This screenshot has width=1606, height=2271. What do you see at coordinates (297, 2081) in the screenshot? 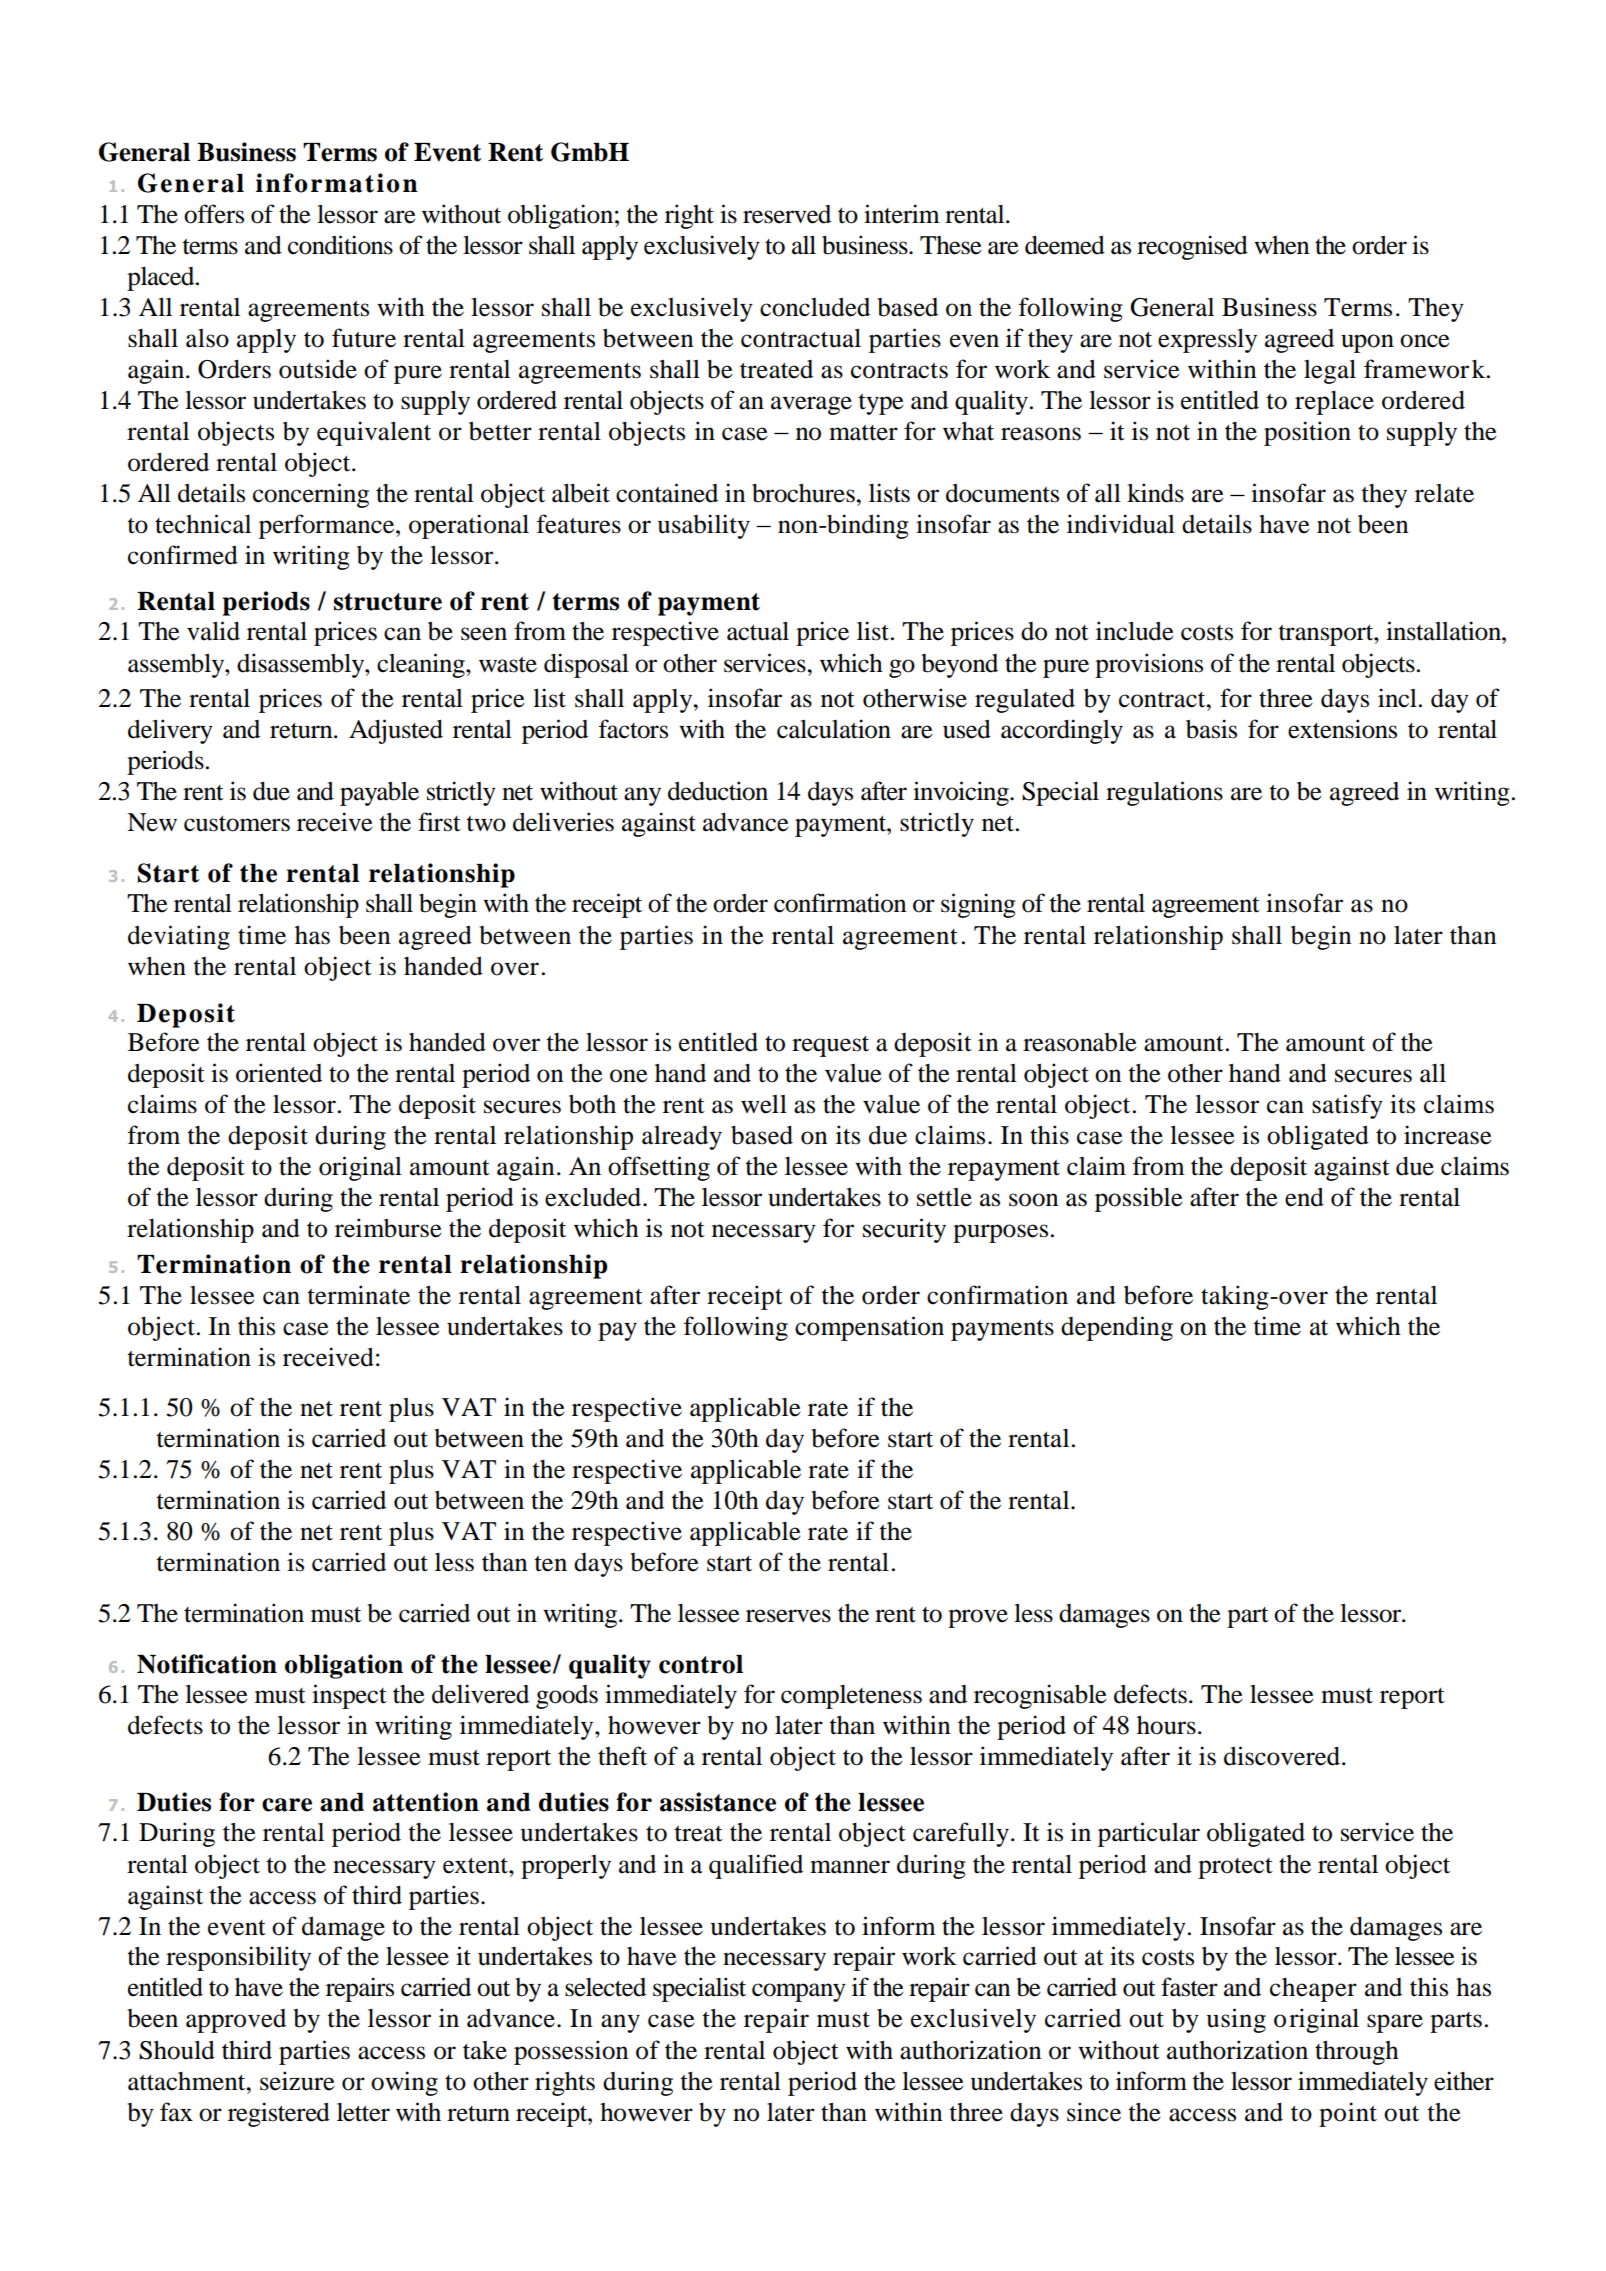
I see `seizure` at bounding box center [297, 2081].
